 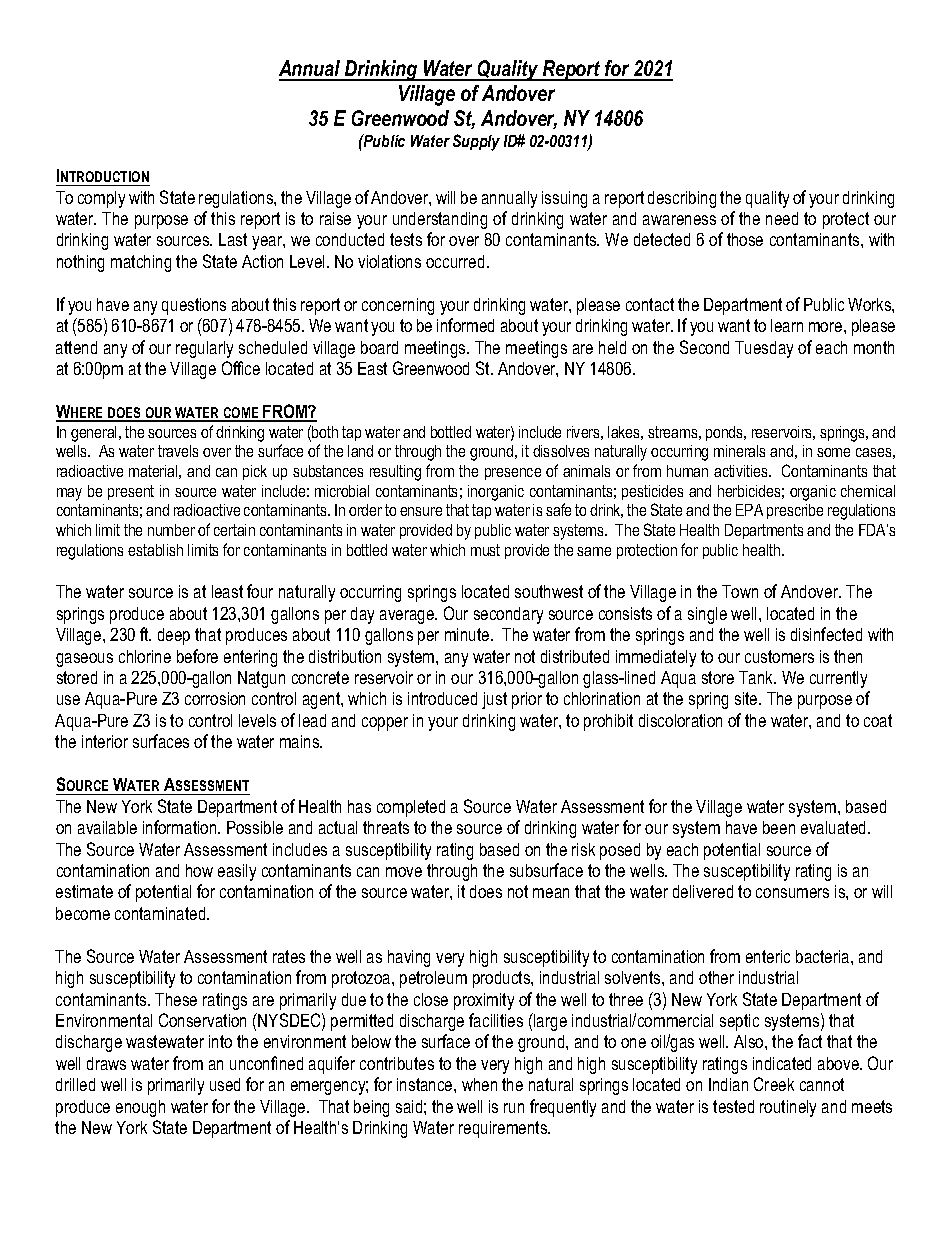 What do you see at coordinates (479, 1084) in the image?
I see `when` at bounding box center [479, 1084].
